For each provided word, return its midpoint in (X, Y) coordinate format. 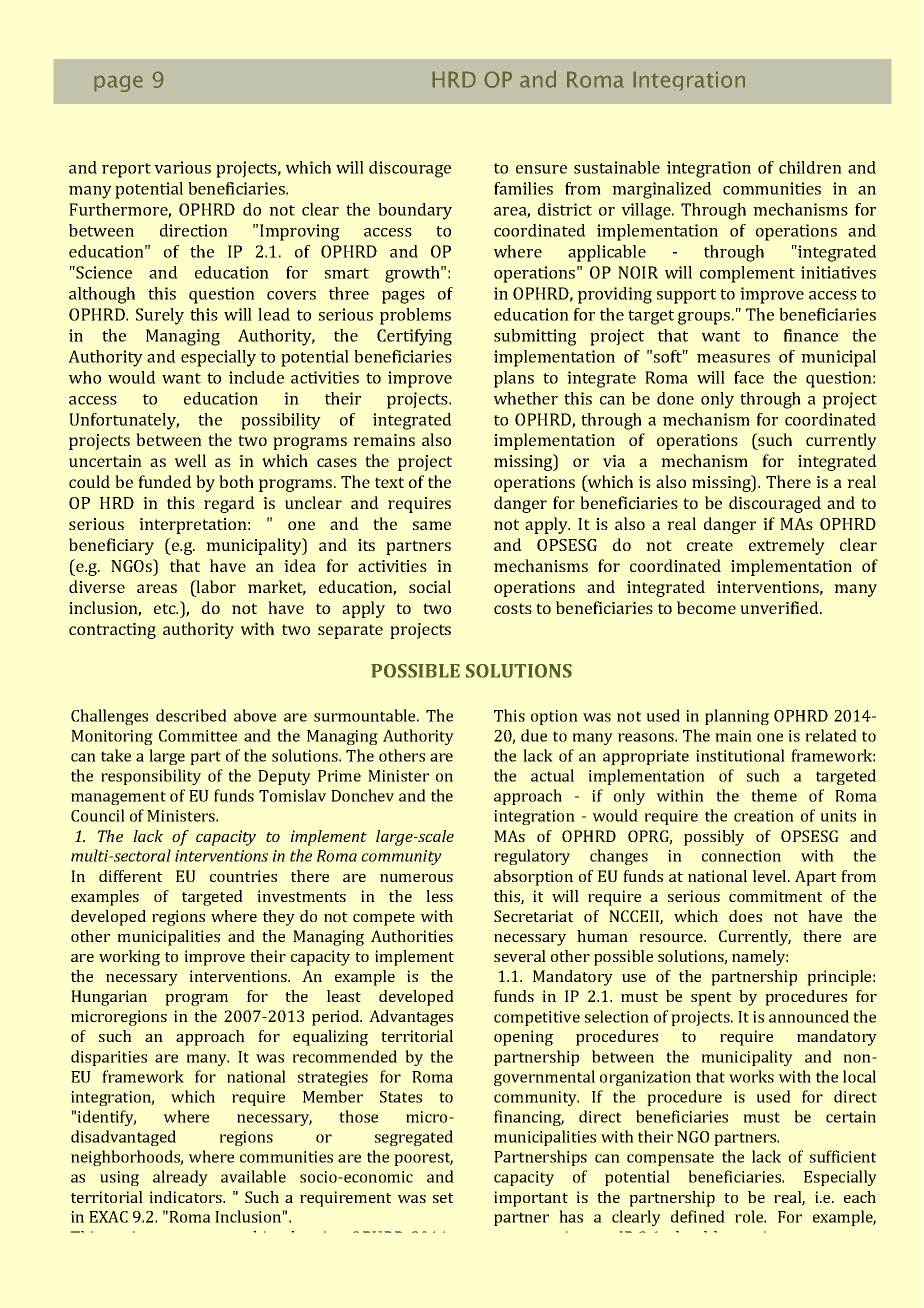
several (520, 956)
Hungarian (109, 998)
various (182, 167)
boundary (415, 211)
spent (711, 999)
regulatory (532, 857)
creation (764, 816)
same (432, 525)
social (430, 586)
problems (415, 316)
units (838, 816)
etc (166, 608)
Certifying (414, 337)
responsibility (151, 777)
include (256, 377)
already (180, 1178)
